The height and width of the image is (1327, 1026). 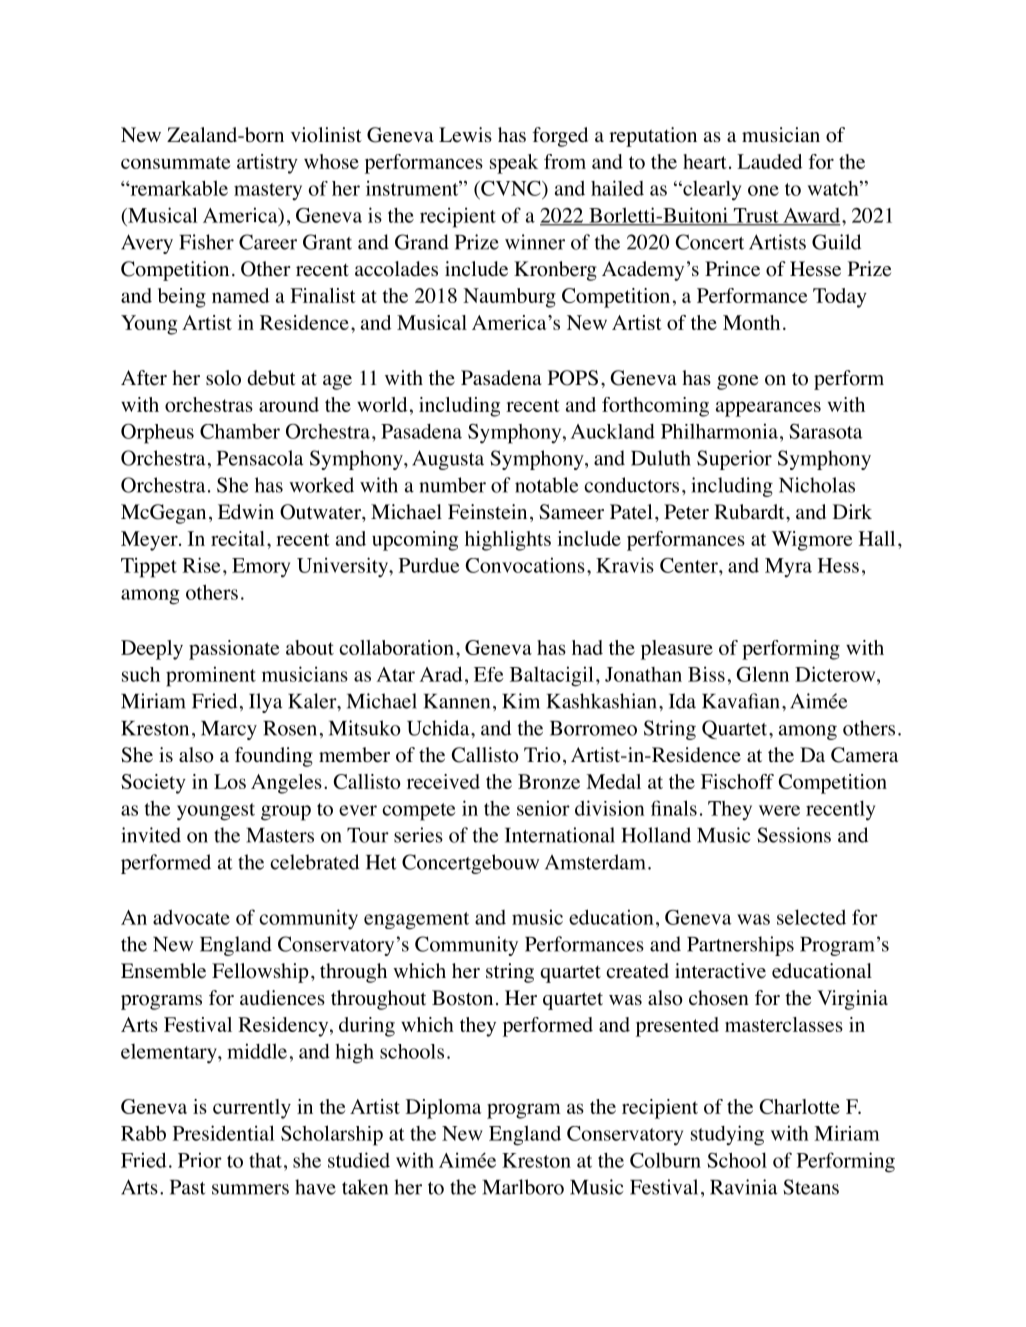 I want to click on senior, so click(x=543, y=808).
